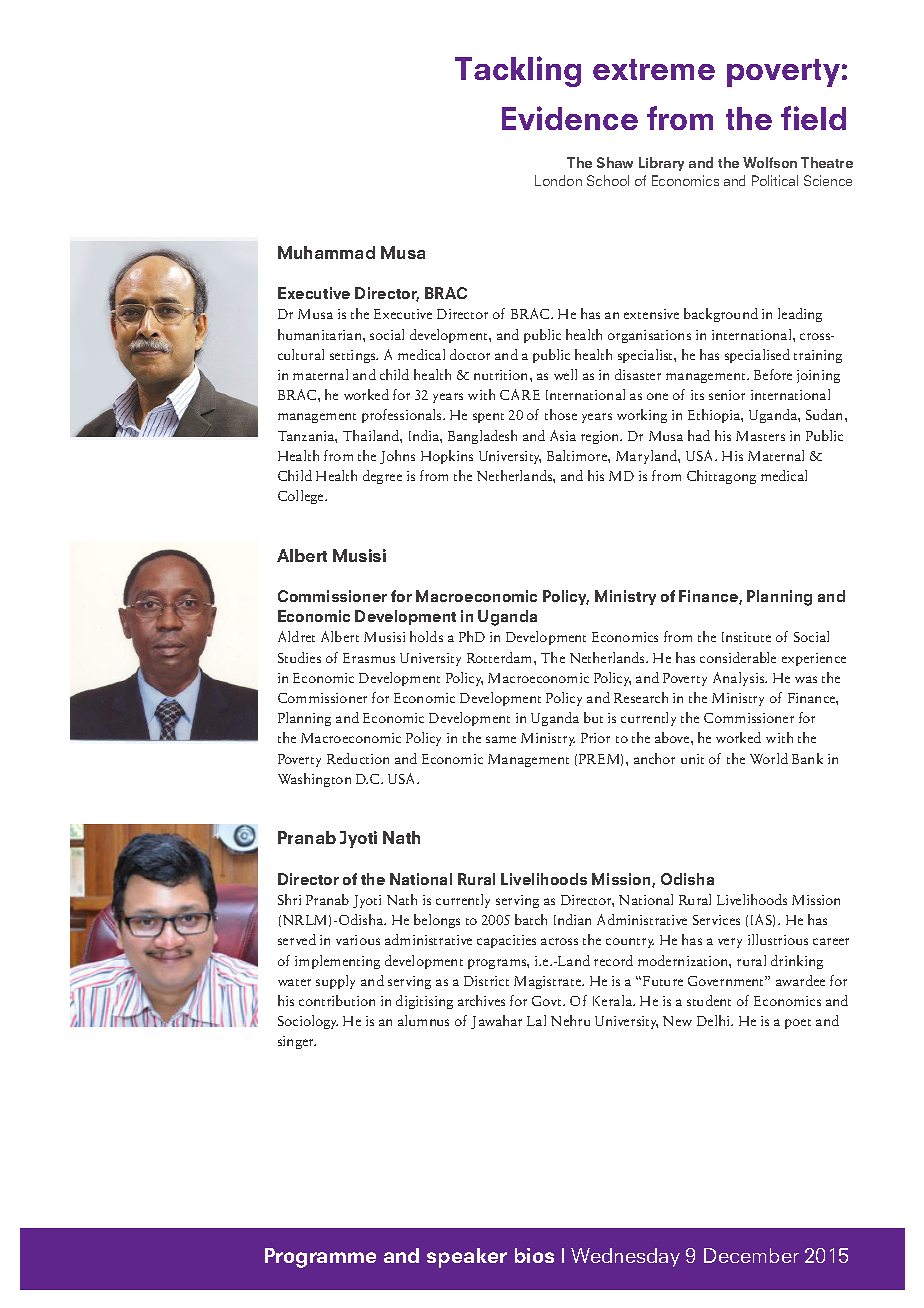 The height and width of the page is (1308, 924). I want to click on Muhammad, so click(326, 252).
